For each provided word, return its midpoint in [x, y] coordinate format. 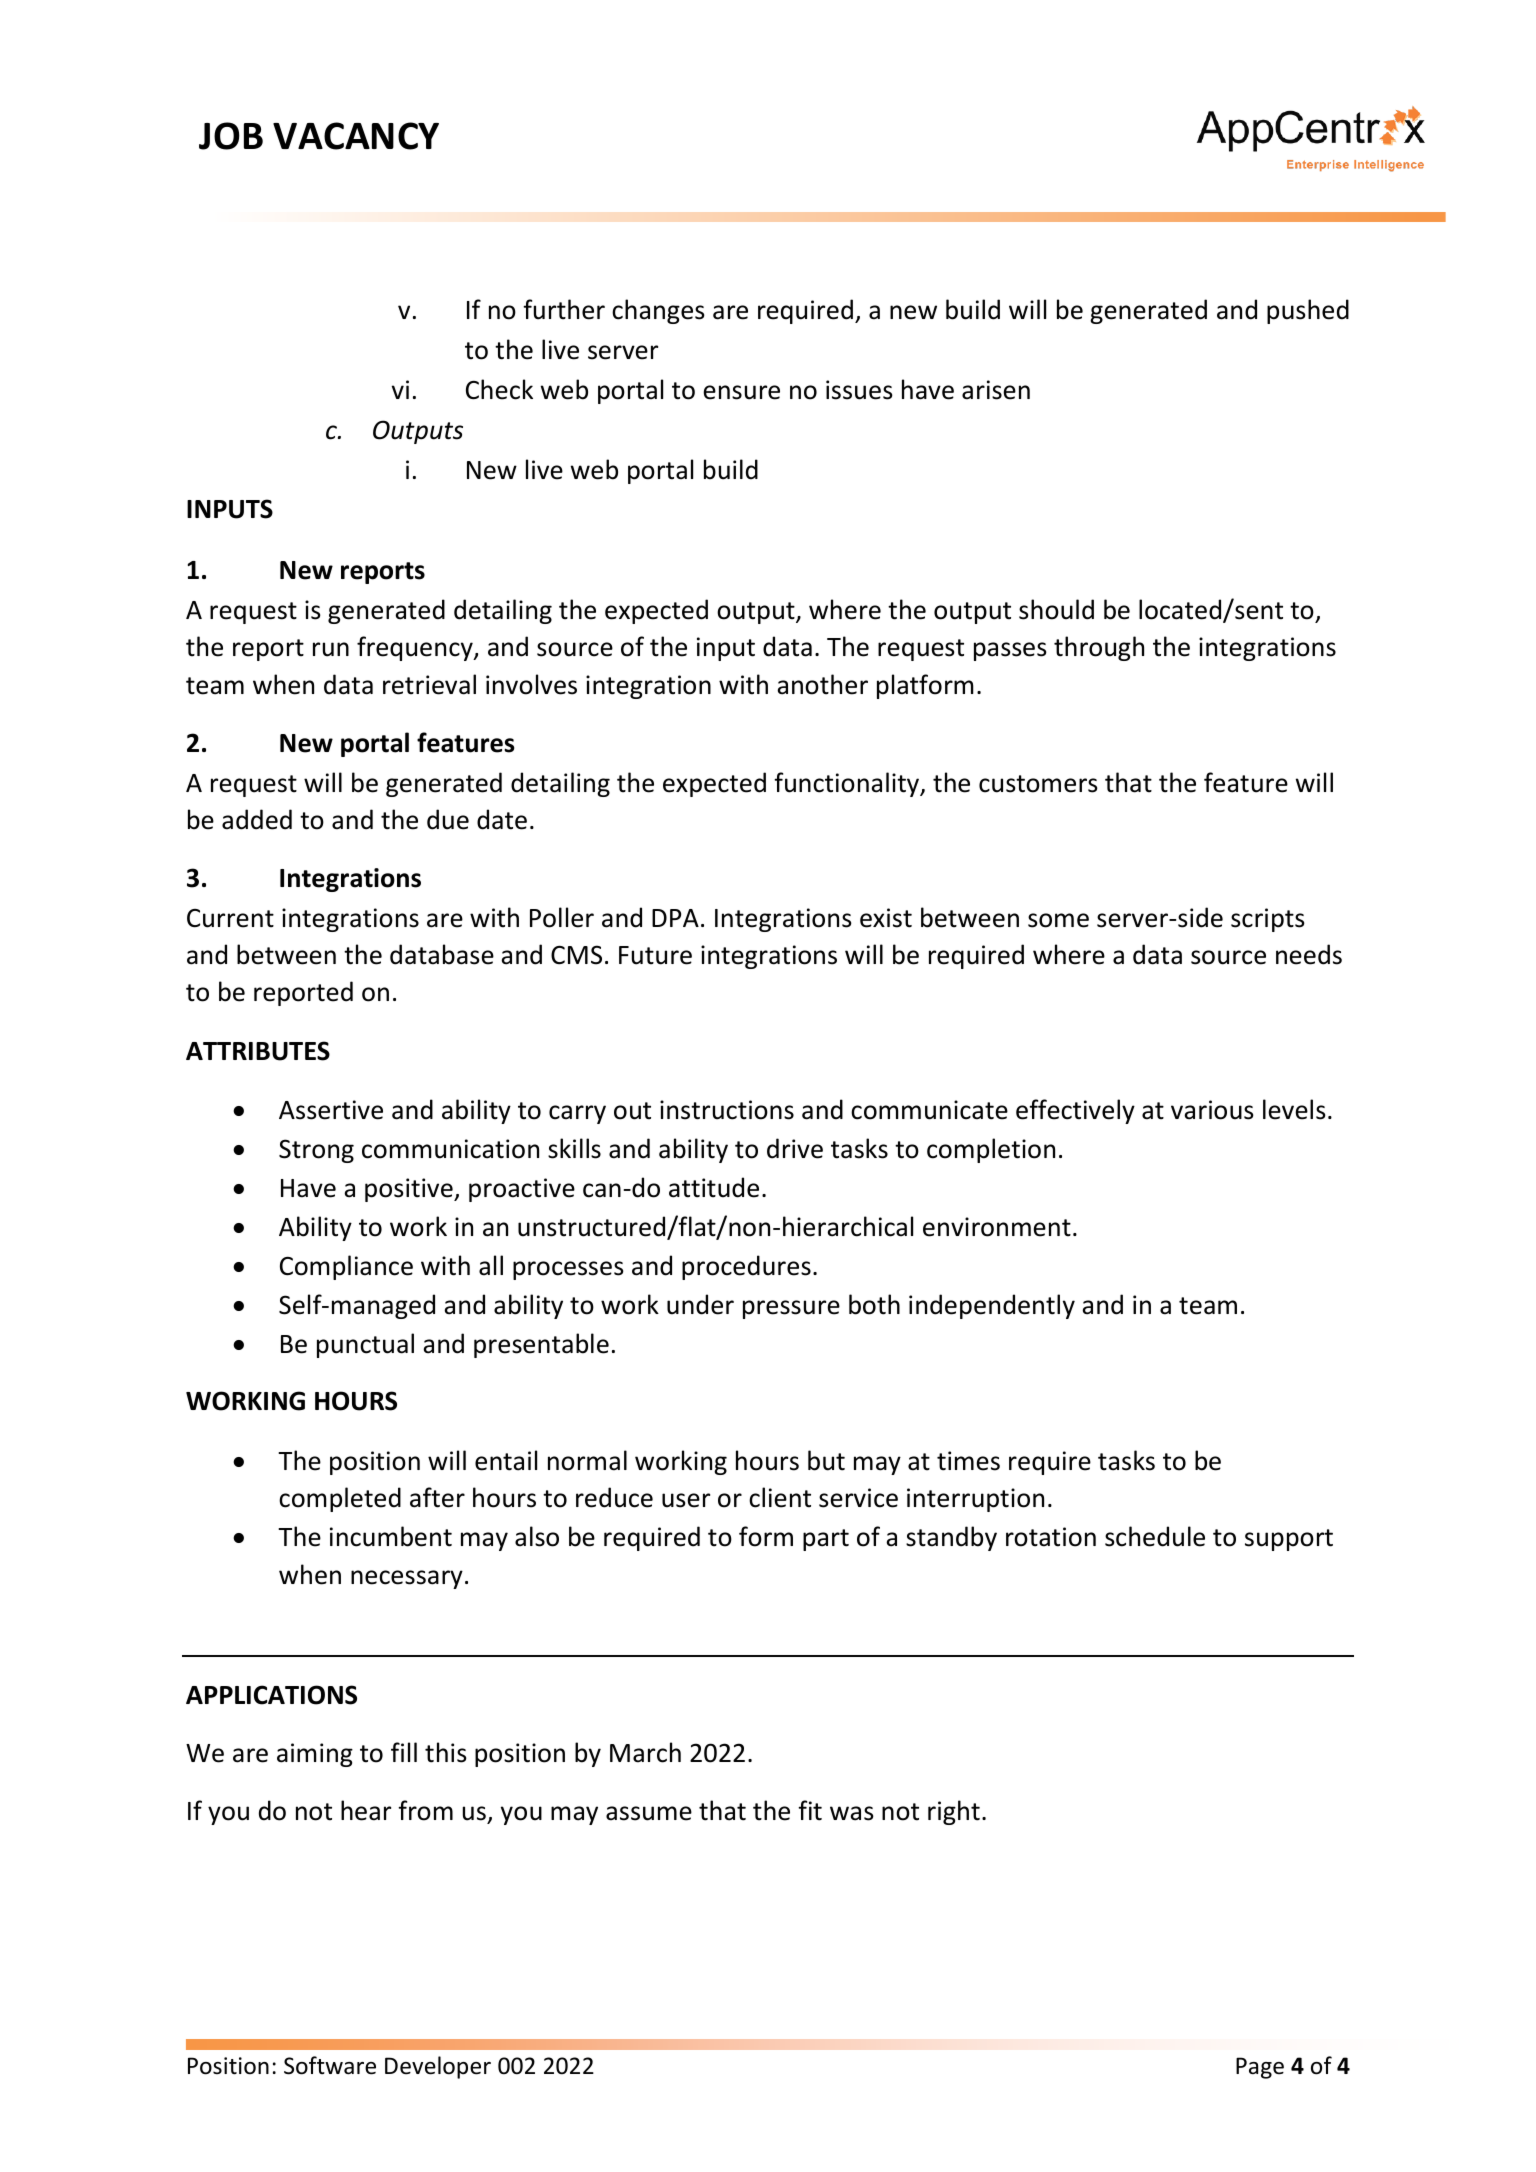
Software [330, 2065]
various [1212, 1110]
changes [658, 311]
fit [810, 1810]
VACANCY [356, 136]
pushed [1308, 311]
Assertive [331, 1110]
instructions [727, 1110]
